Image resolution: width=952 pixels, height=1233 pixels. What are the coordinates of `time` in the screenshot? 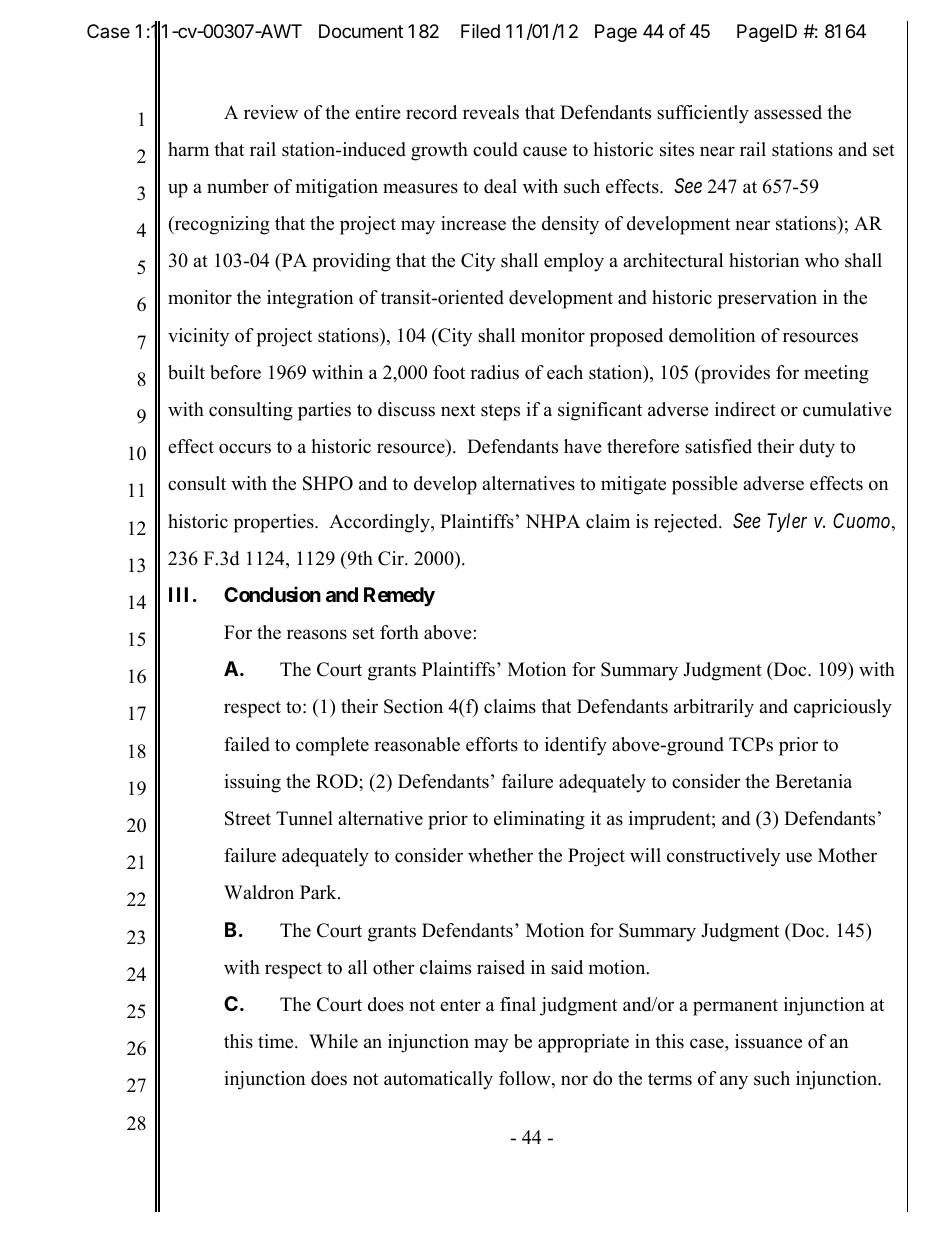 It's located at (277, 1041).
